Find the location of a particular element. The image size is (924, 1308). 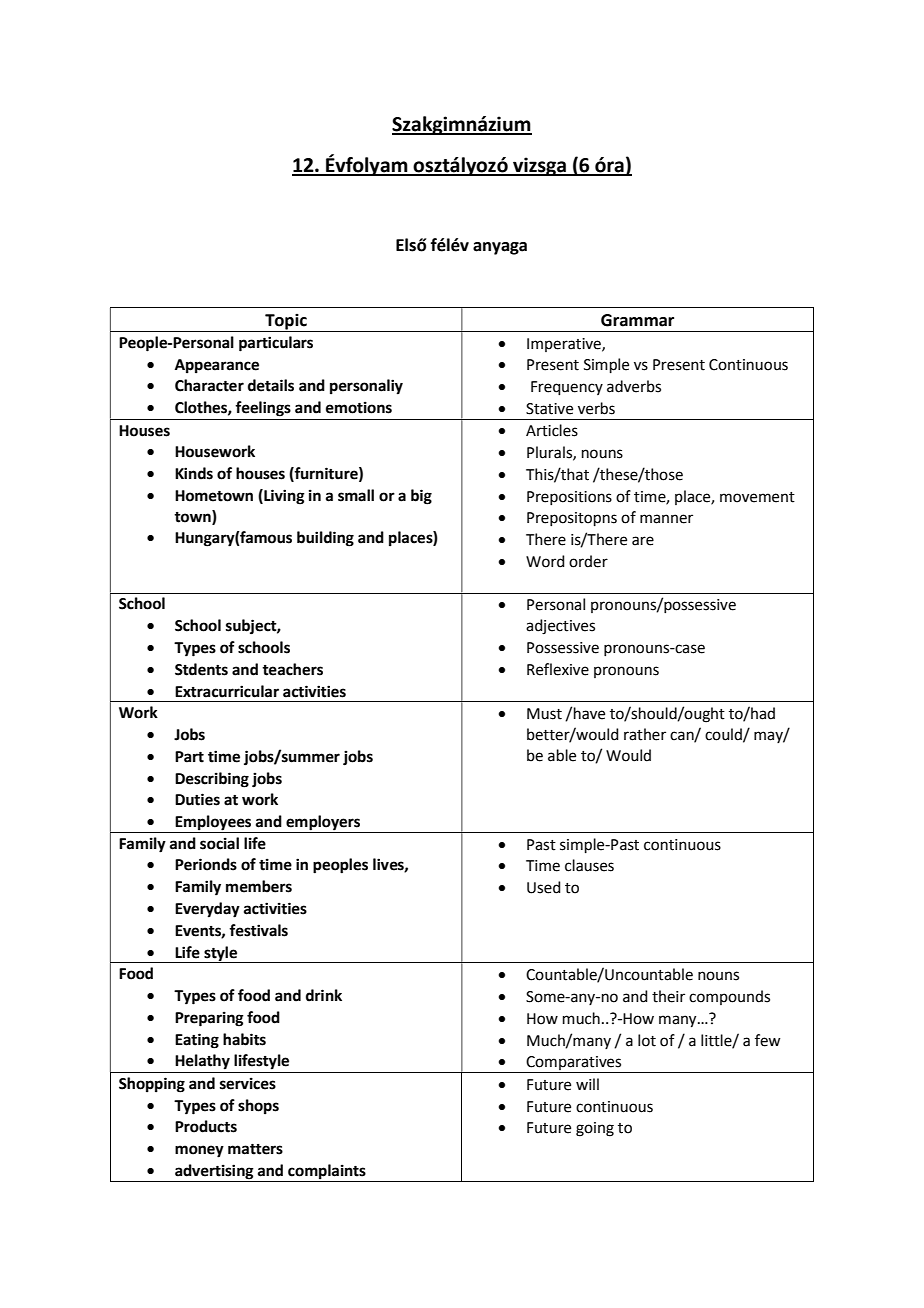

complaints is located at coordinates (327, 1172).
